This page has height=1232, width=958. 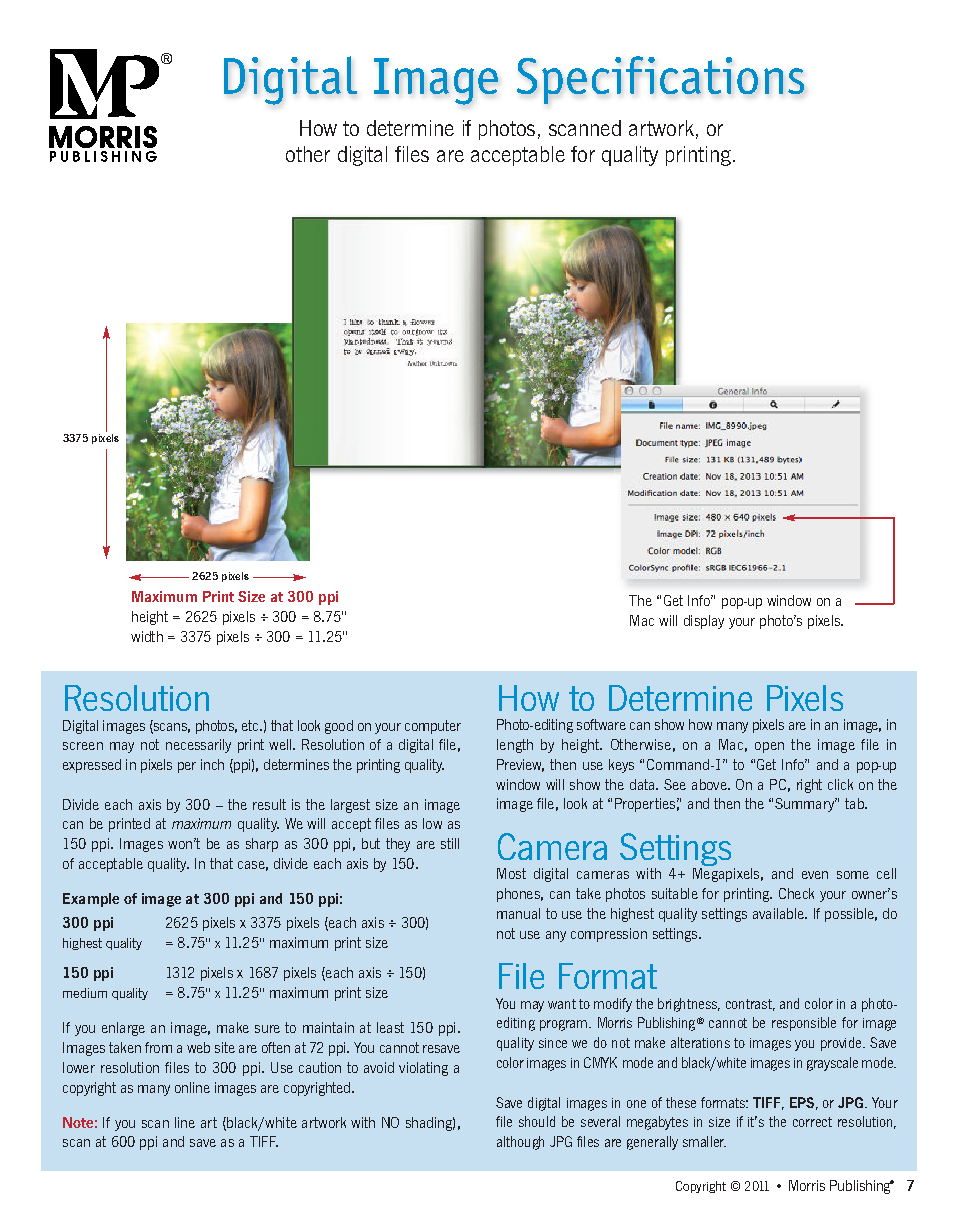 What do you see at coordinates (433, 727) in the page?
I see `computer` at bounding box center [433, 727].
